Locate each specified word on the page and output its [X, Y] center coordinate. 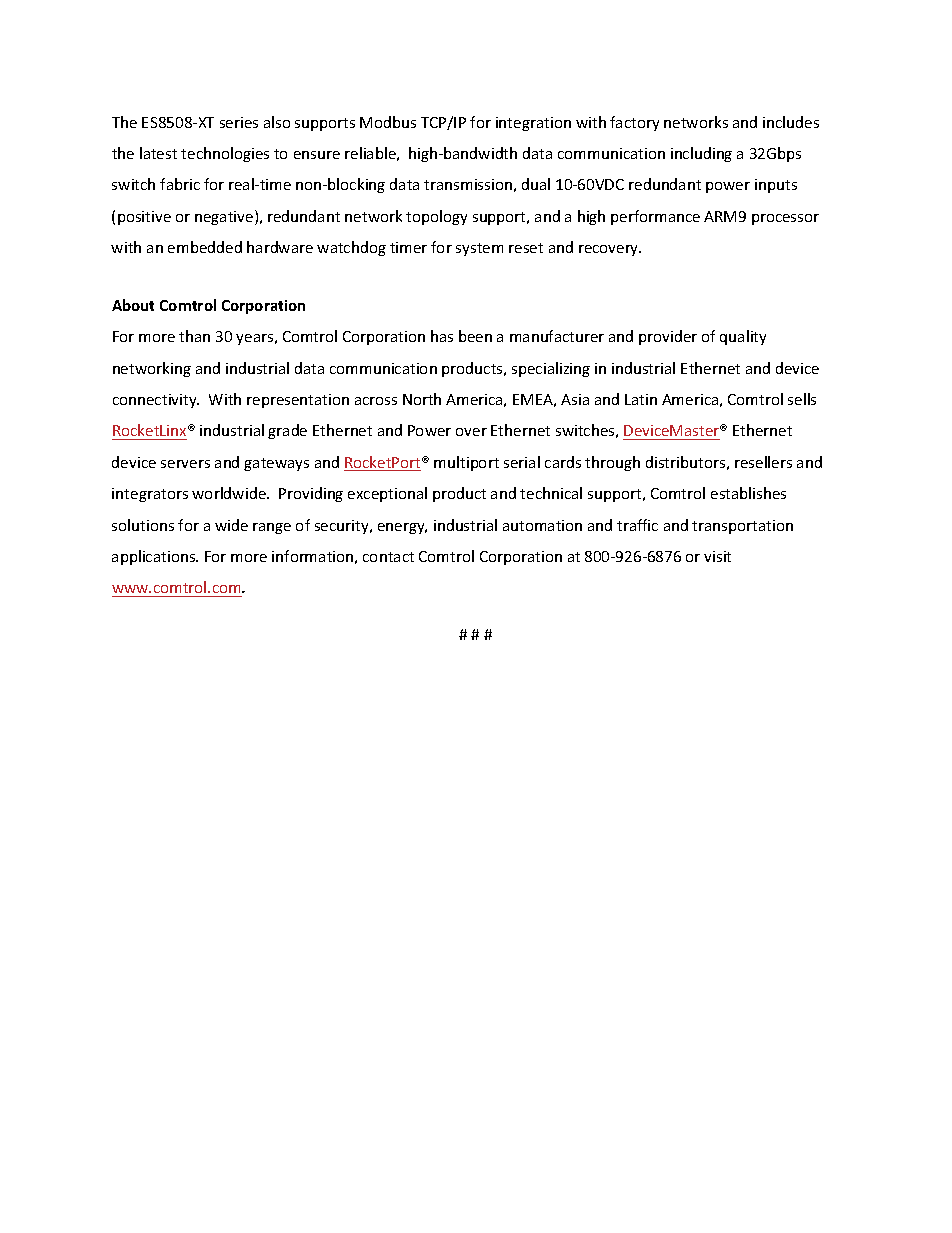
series [239, 122]
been [475, 336]
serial [522, 462]
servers [185, 464]
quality [743, 337]
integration [533, 124]
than [194, 336]
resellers [763, 462]
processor [785, 219]
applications [155, 557]
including [701, 154]
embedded [205, 247]
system [479, 249]
